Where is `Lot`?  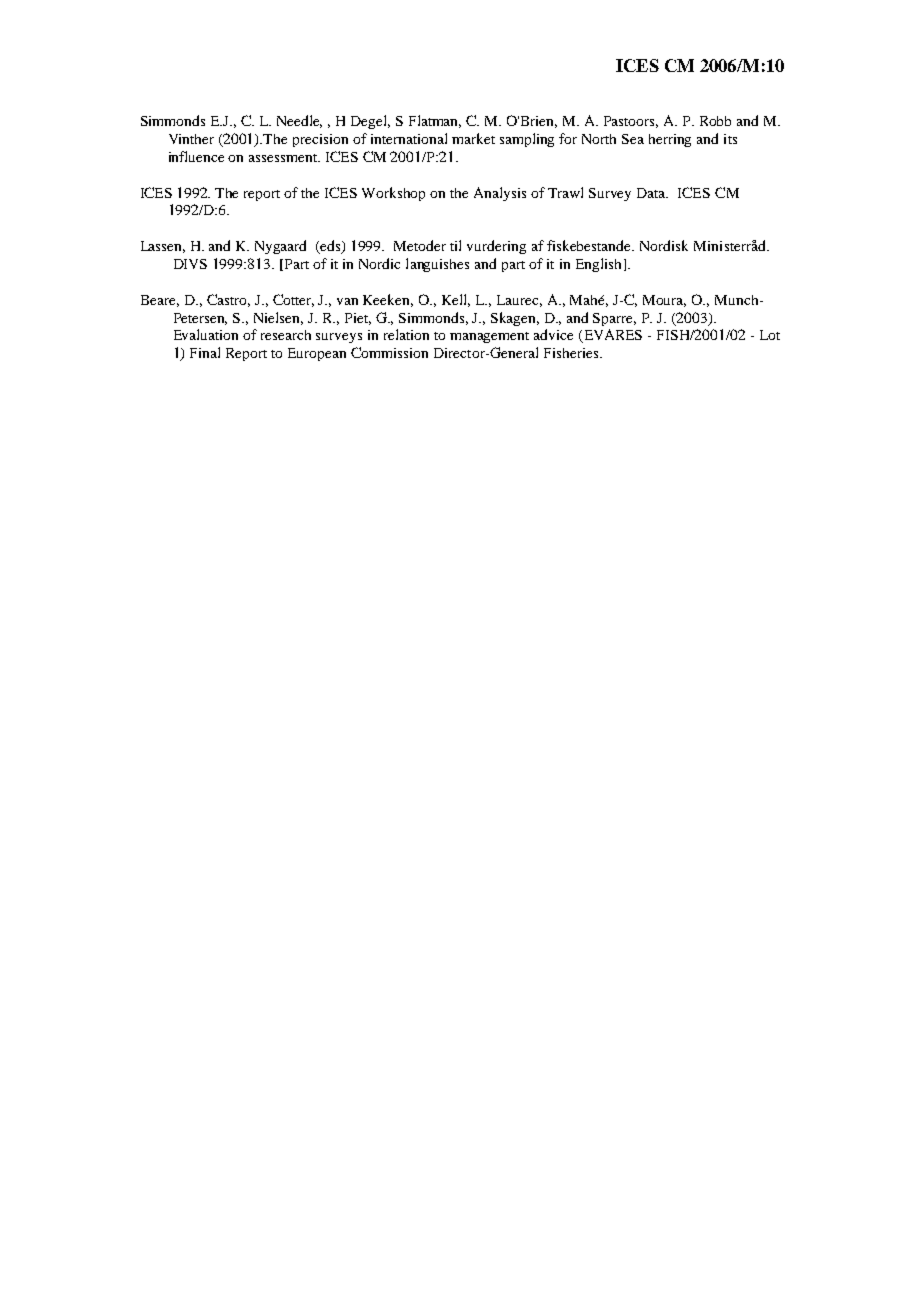
Lot is located at coordinates (770, 335).
